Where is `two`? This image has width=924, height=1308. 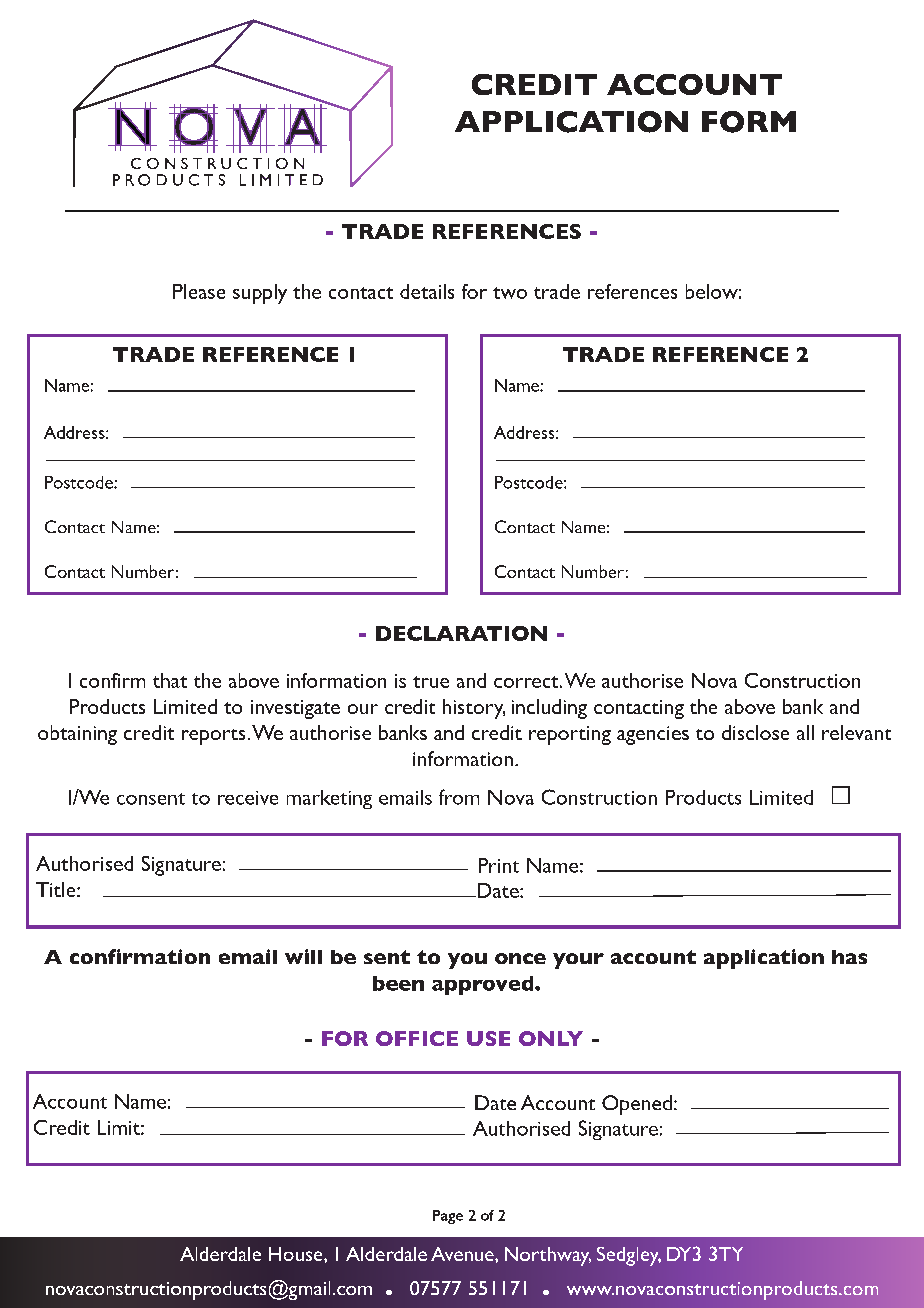 two is located at coordinates (510, 293).
